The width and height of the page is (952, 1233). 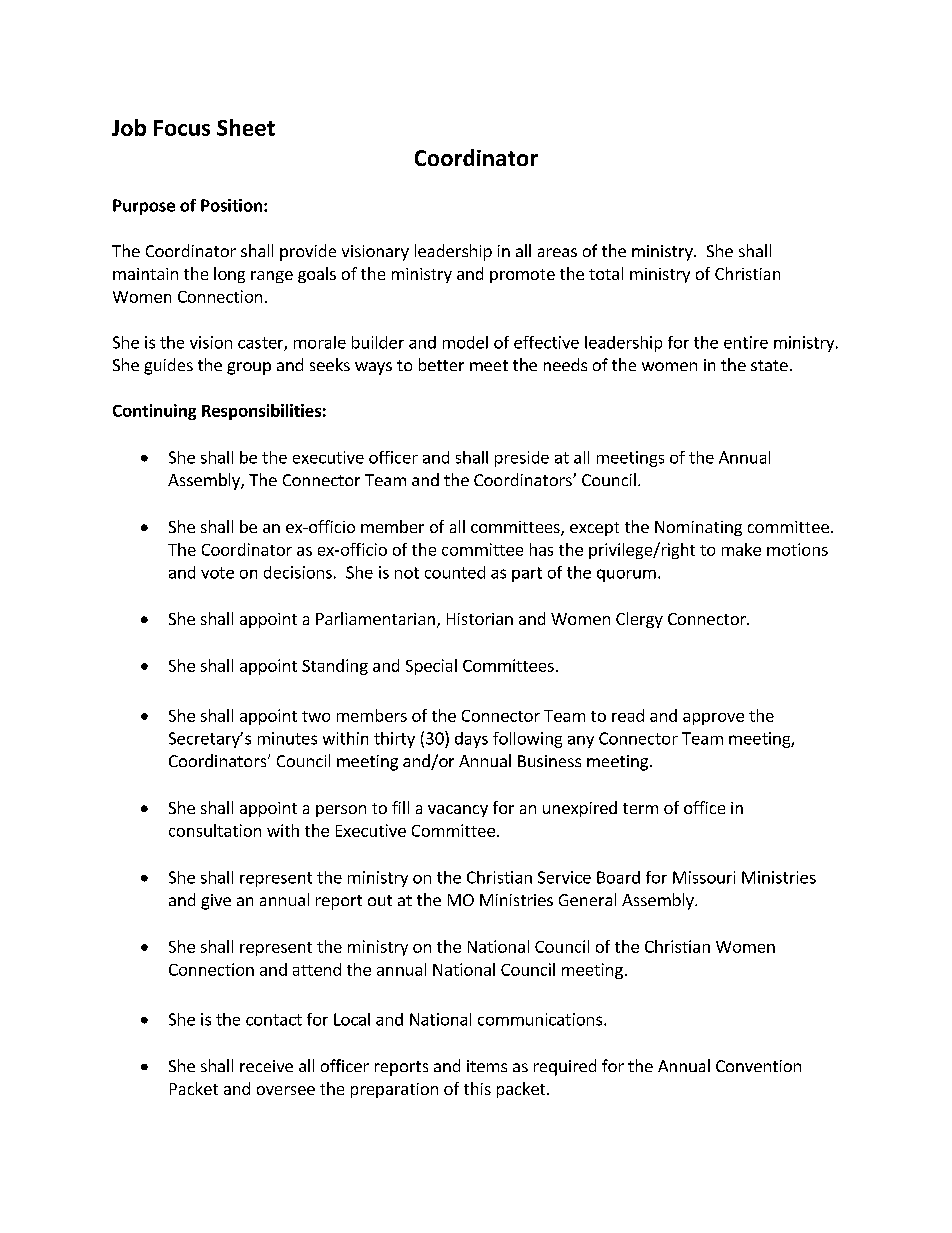 I want to click on Missouri, so click(x=704, y=877).
